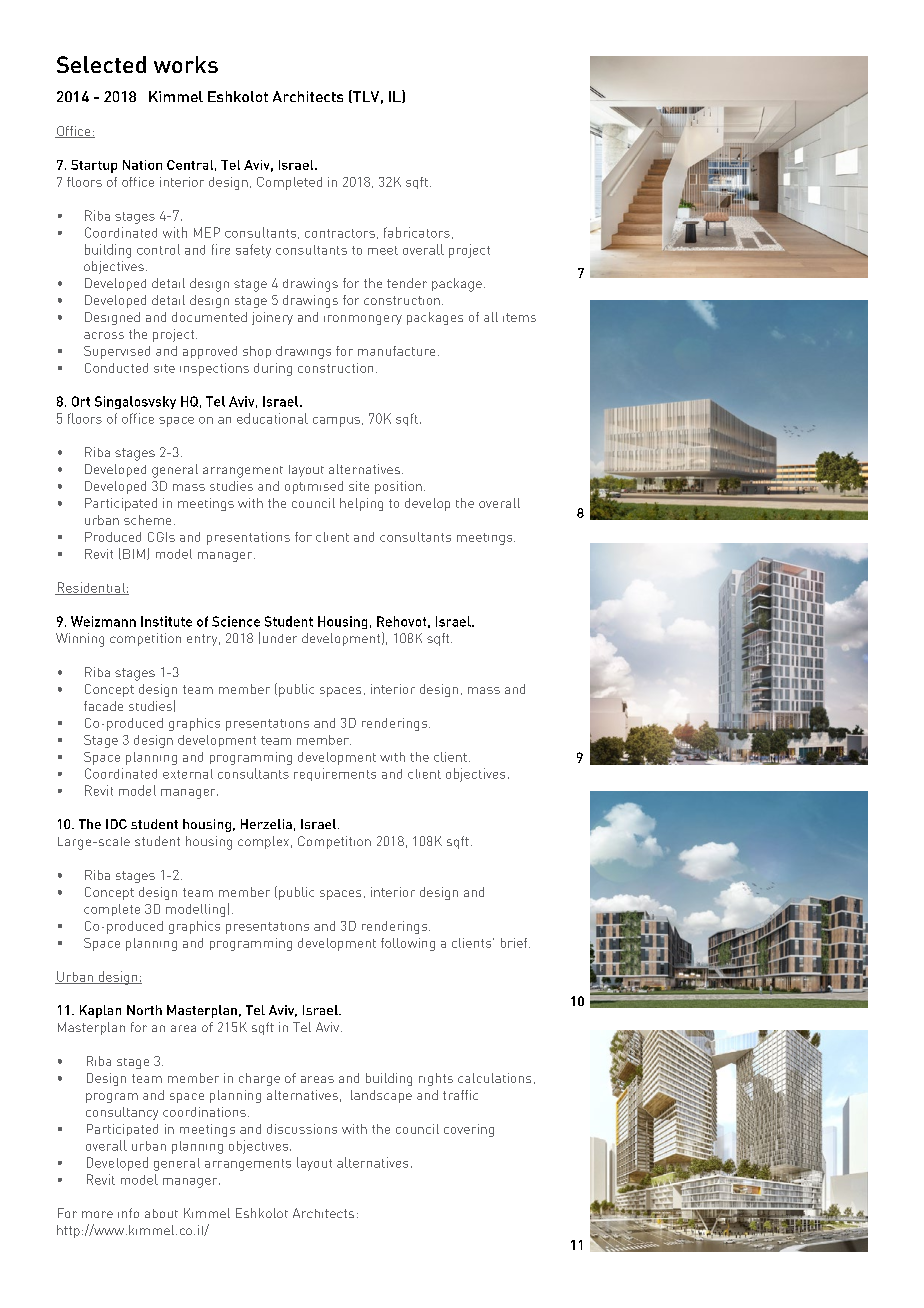  What do you see at coordinates (103, 706) in the page?
I see `facade` at bounding box center [103, 706].
